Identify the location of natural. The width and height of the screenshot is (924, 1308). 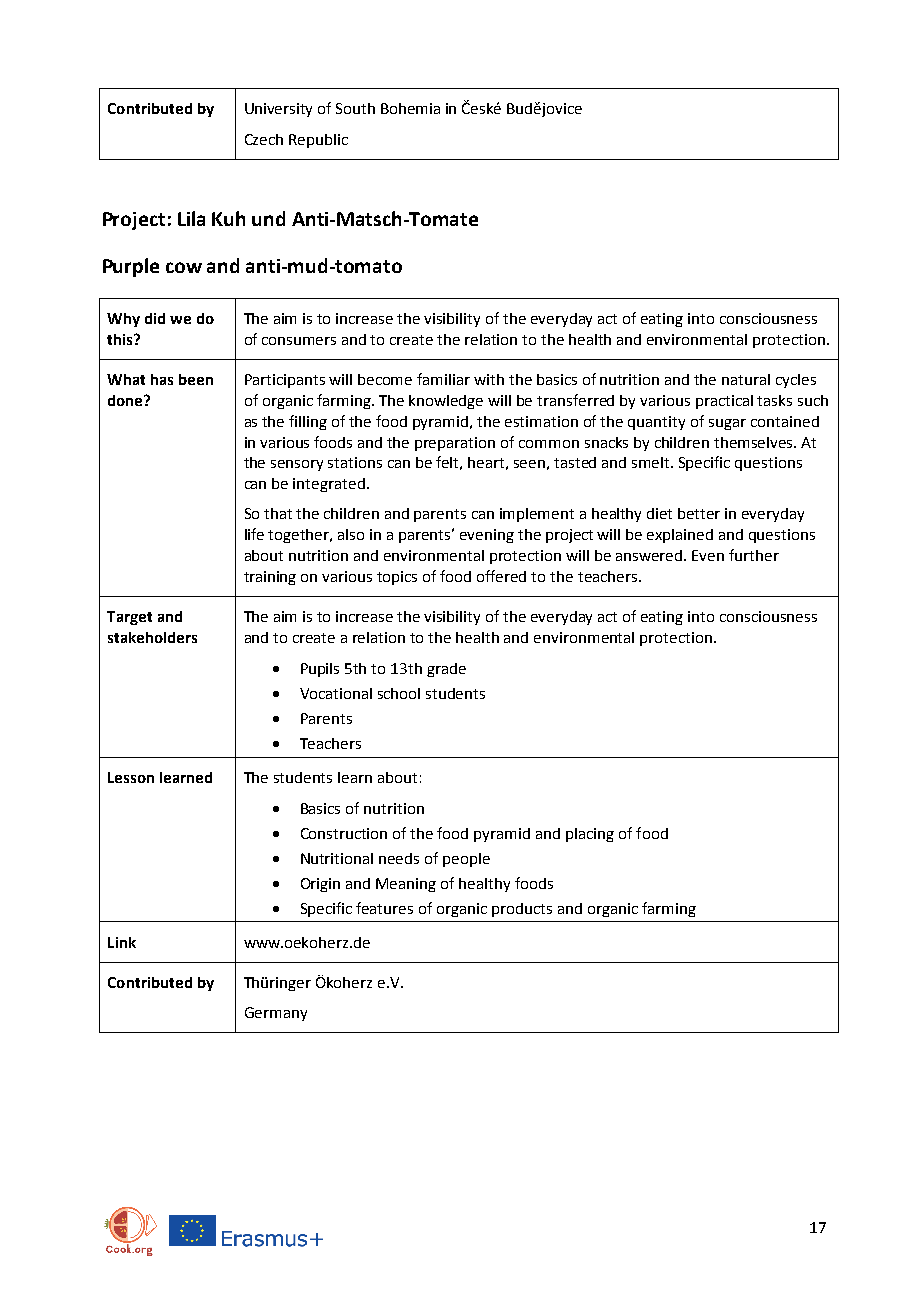
(746, 379).
